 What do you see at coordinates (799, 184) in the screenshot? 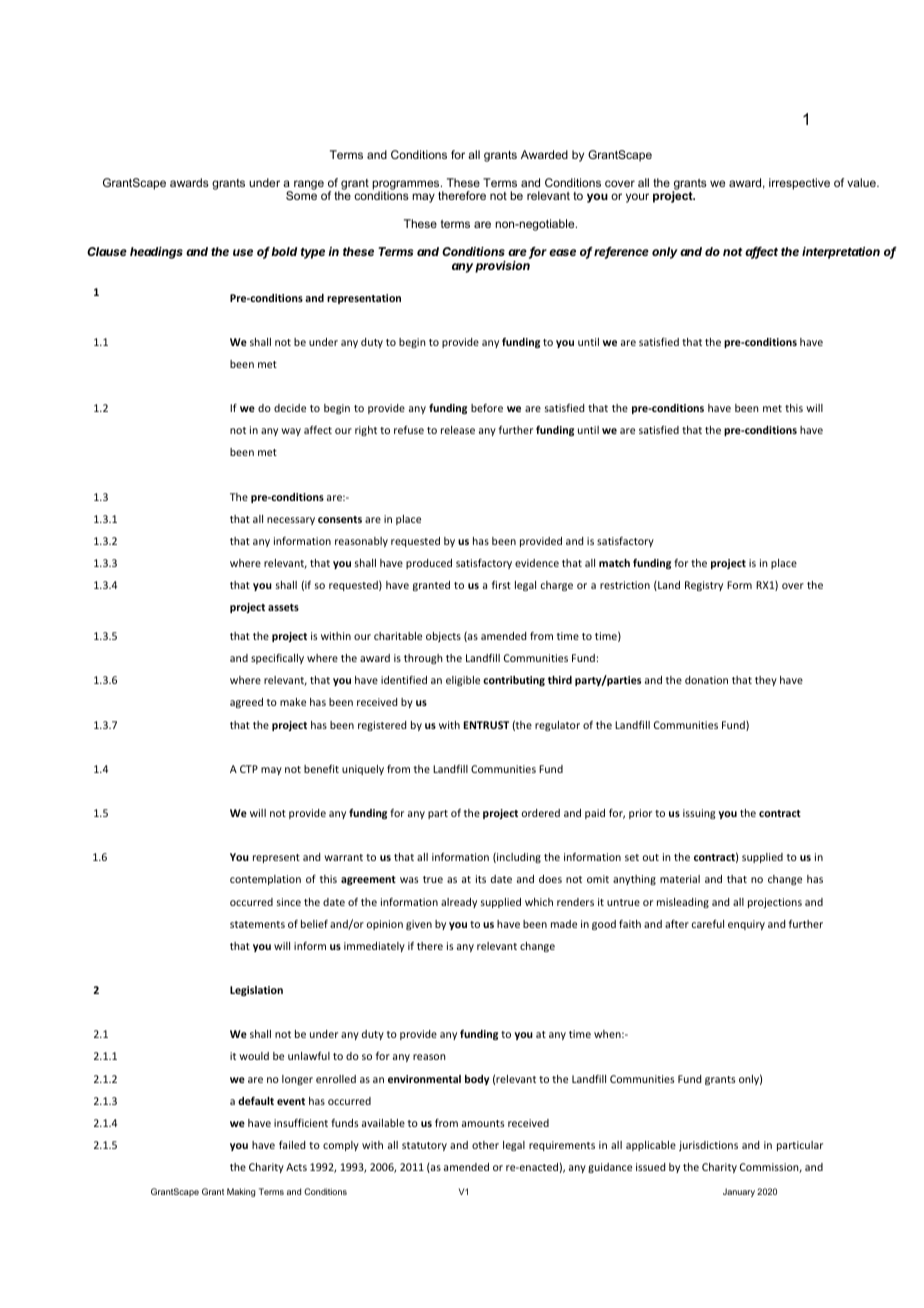
I see `irrespective` at bounding box center [799, 184].
